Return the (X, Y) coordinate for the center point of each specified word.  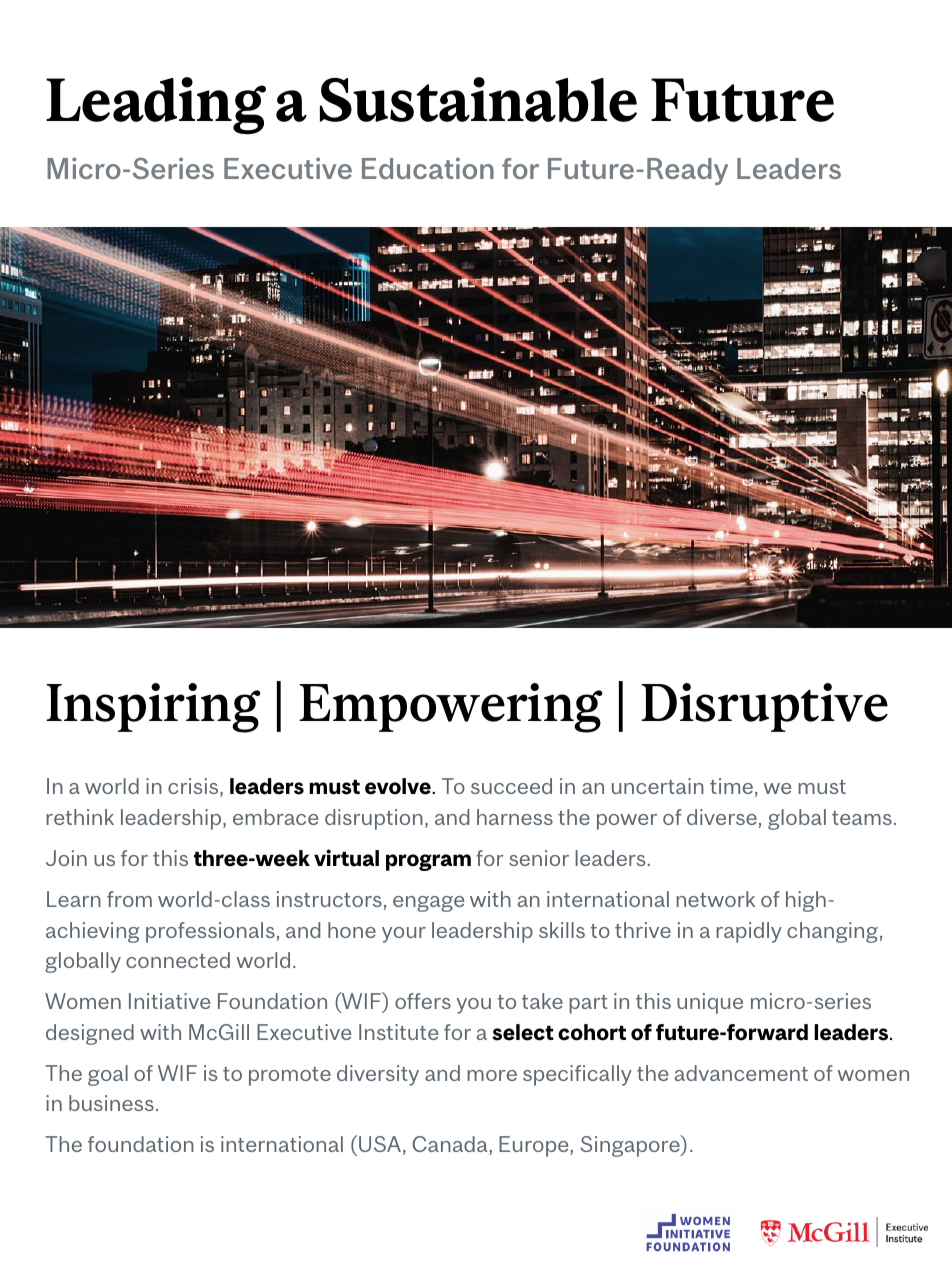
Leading (156, 106)
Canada (449, 1144)
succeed (511, 786)
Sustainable (478, 99)
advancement (741, 1073)
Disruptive (764, 707)
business (111, 1103)
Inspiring (153, 708)
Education (428, 168)
